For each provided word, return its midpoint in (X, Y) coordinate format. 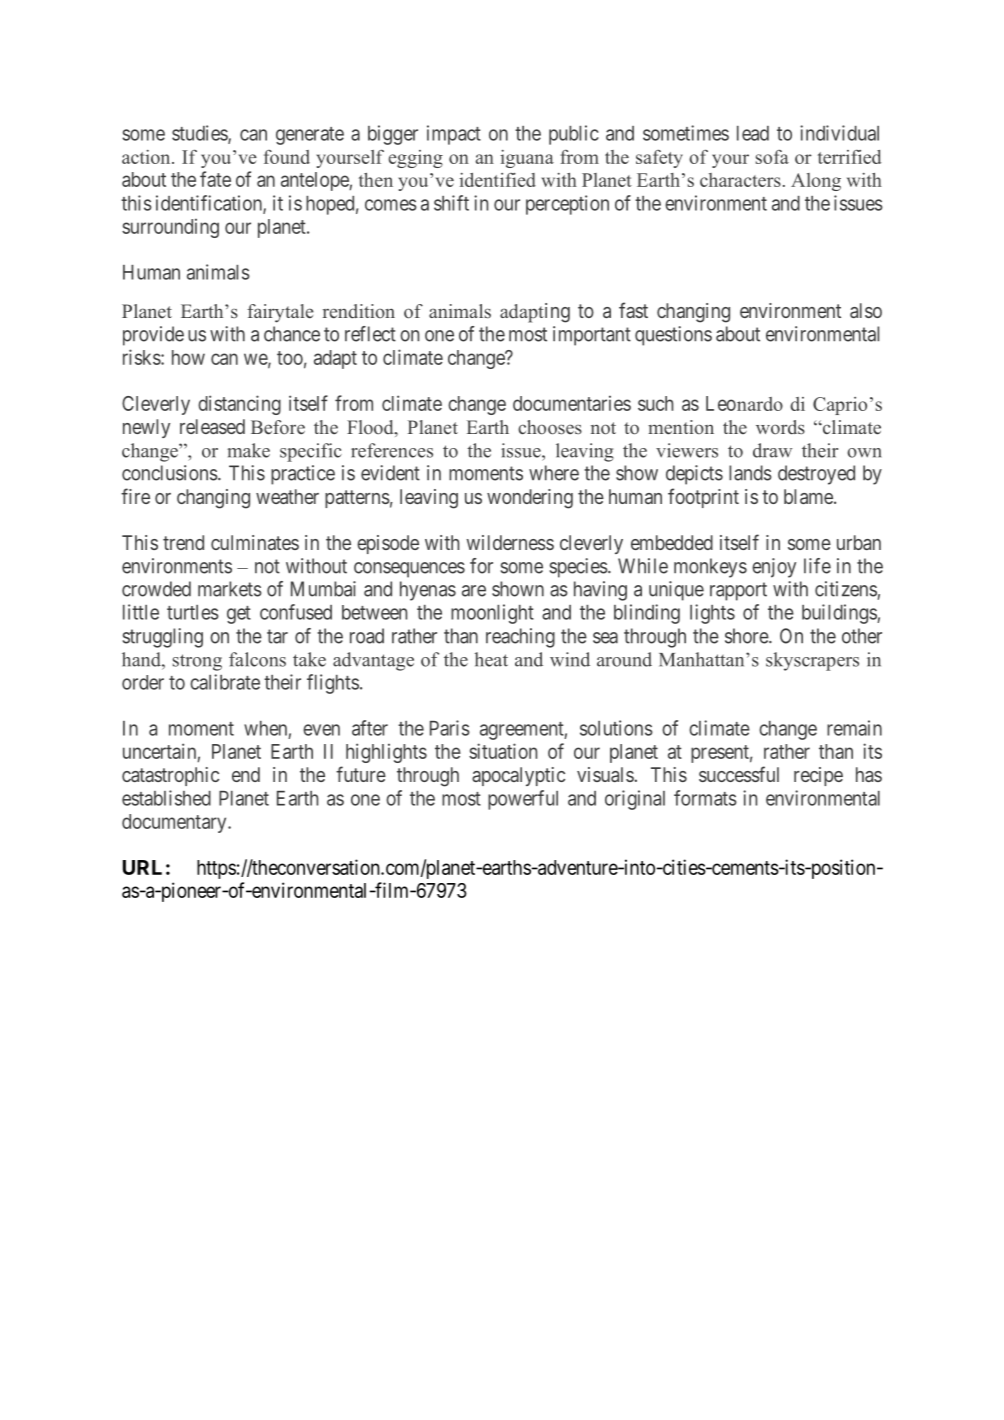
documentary (175, 823)
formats (705, 798)
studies (200, 134)
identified (497, 180)
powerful (523, 800)
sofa (772, 157)
